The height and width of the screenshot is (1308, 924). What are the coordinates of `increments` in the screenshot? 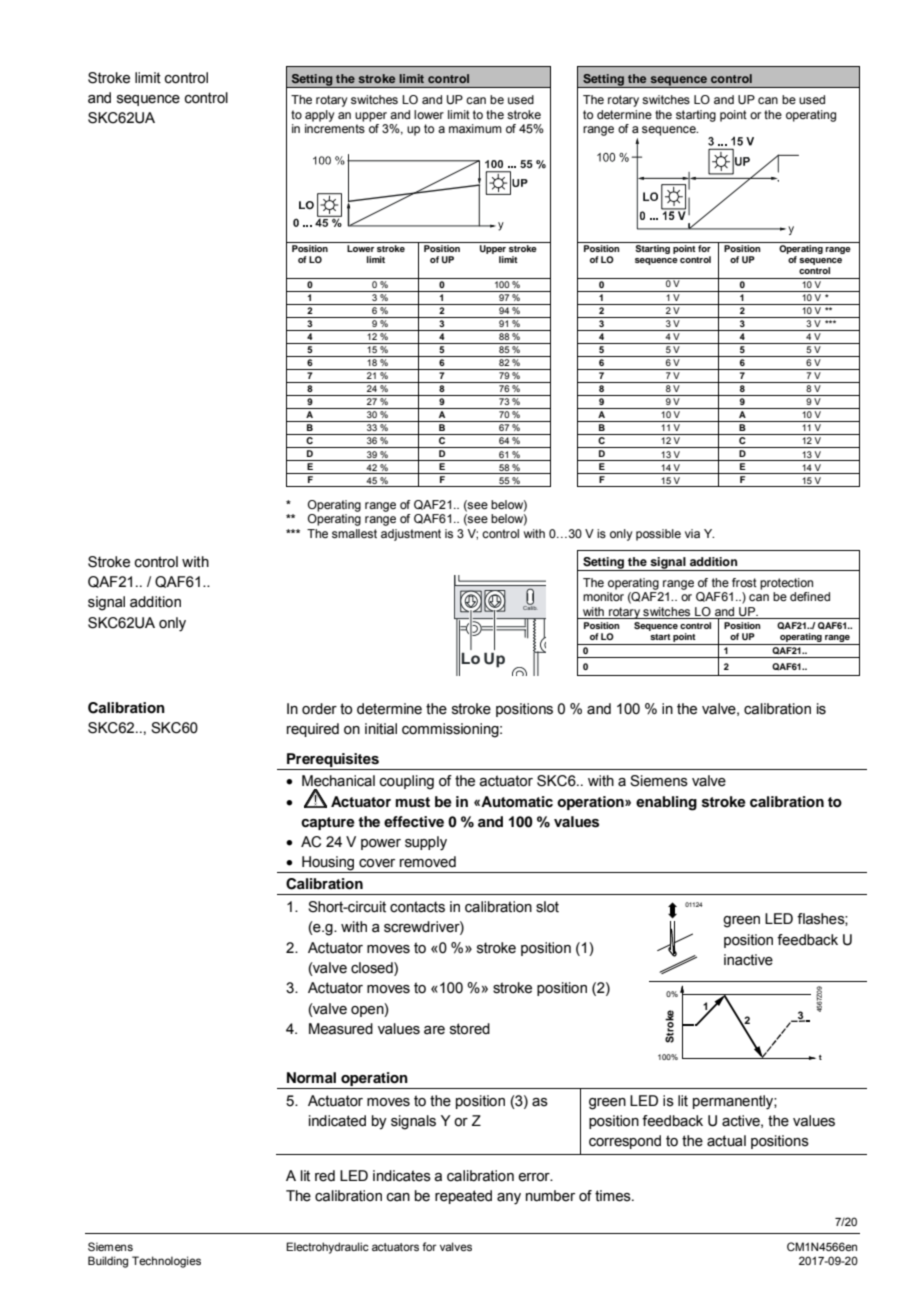 It's located at (335, 128).
